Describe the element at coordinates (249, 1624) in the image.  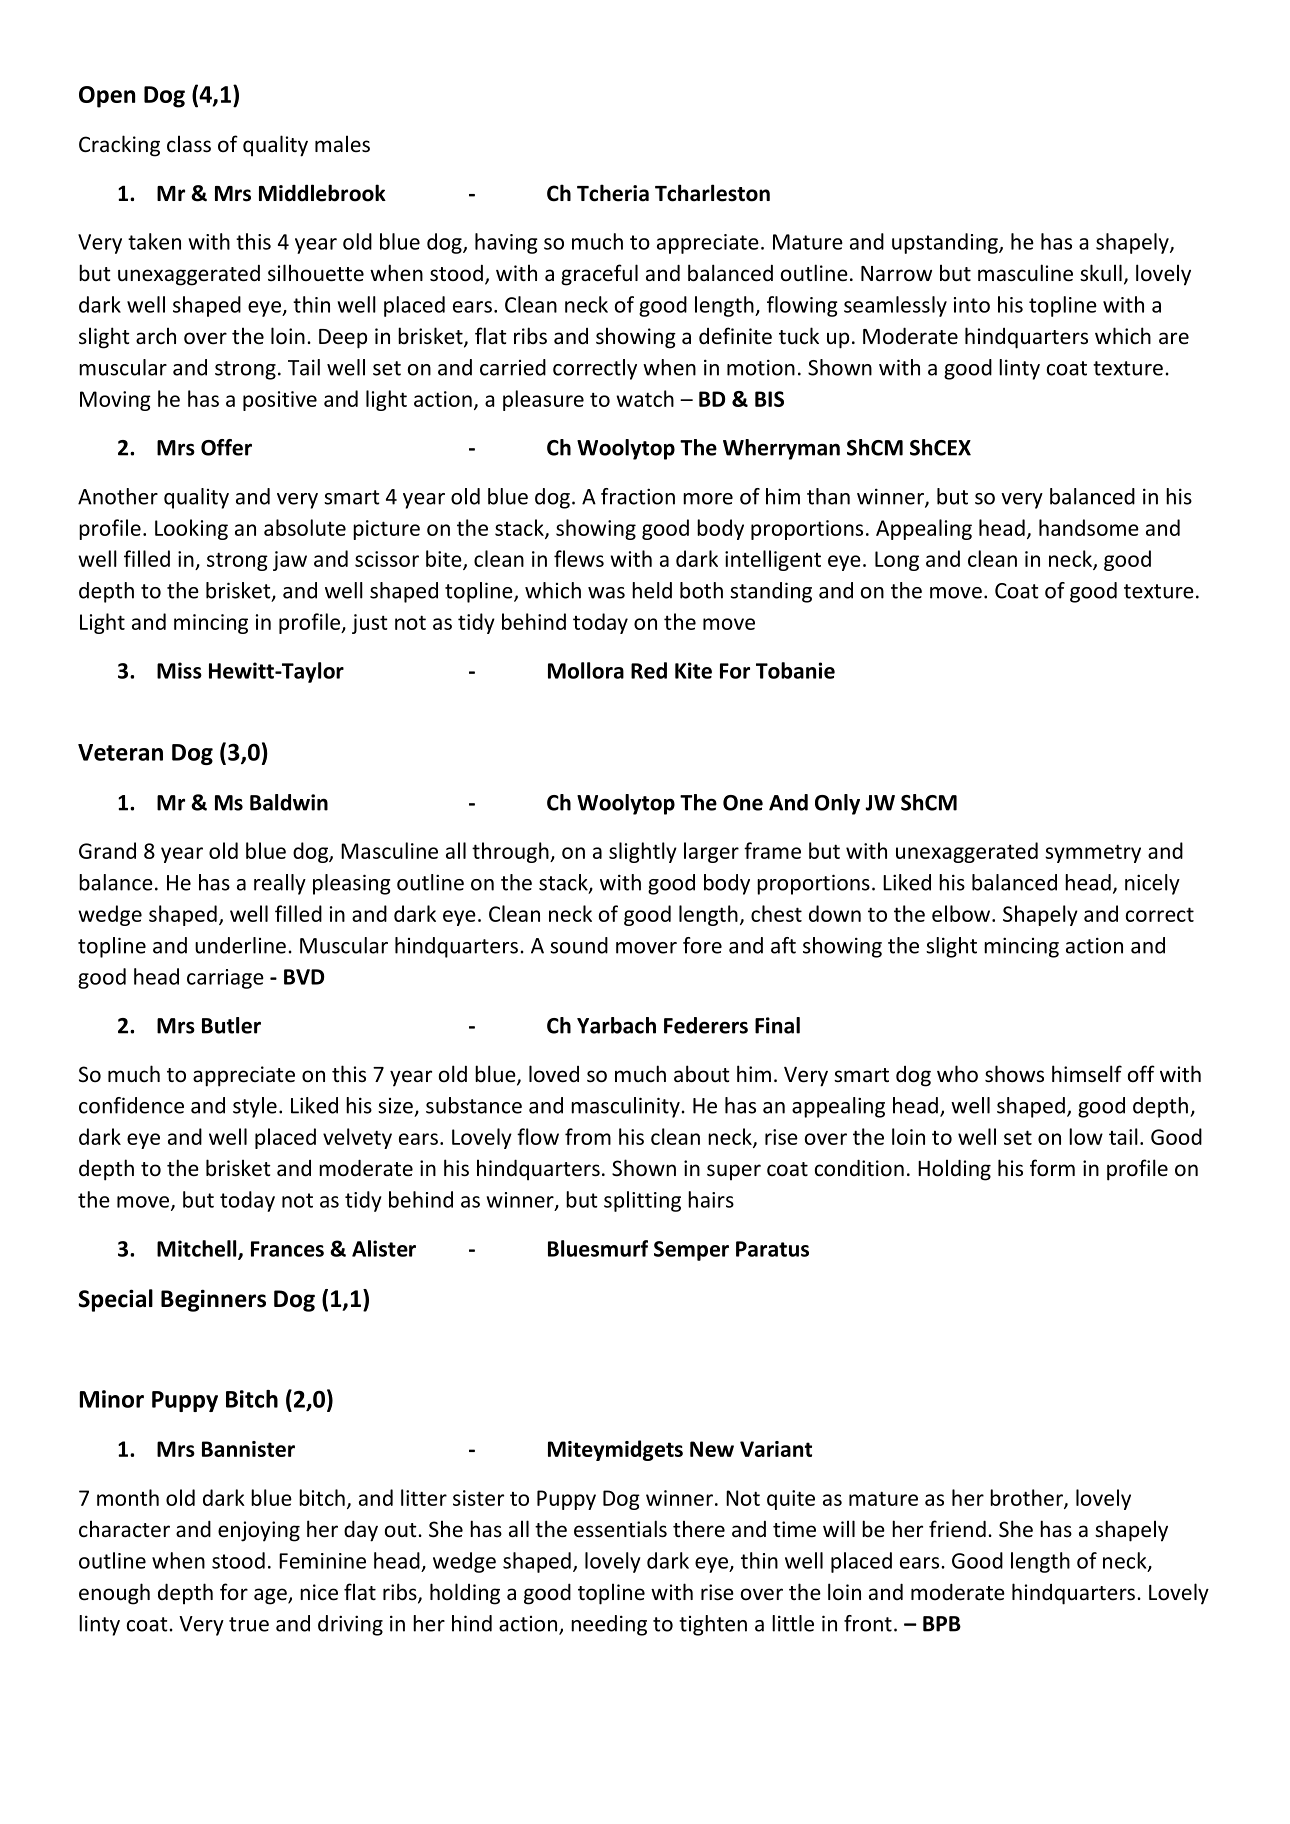
I see `true` at that location.
